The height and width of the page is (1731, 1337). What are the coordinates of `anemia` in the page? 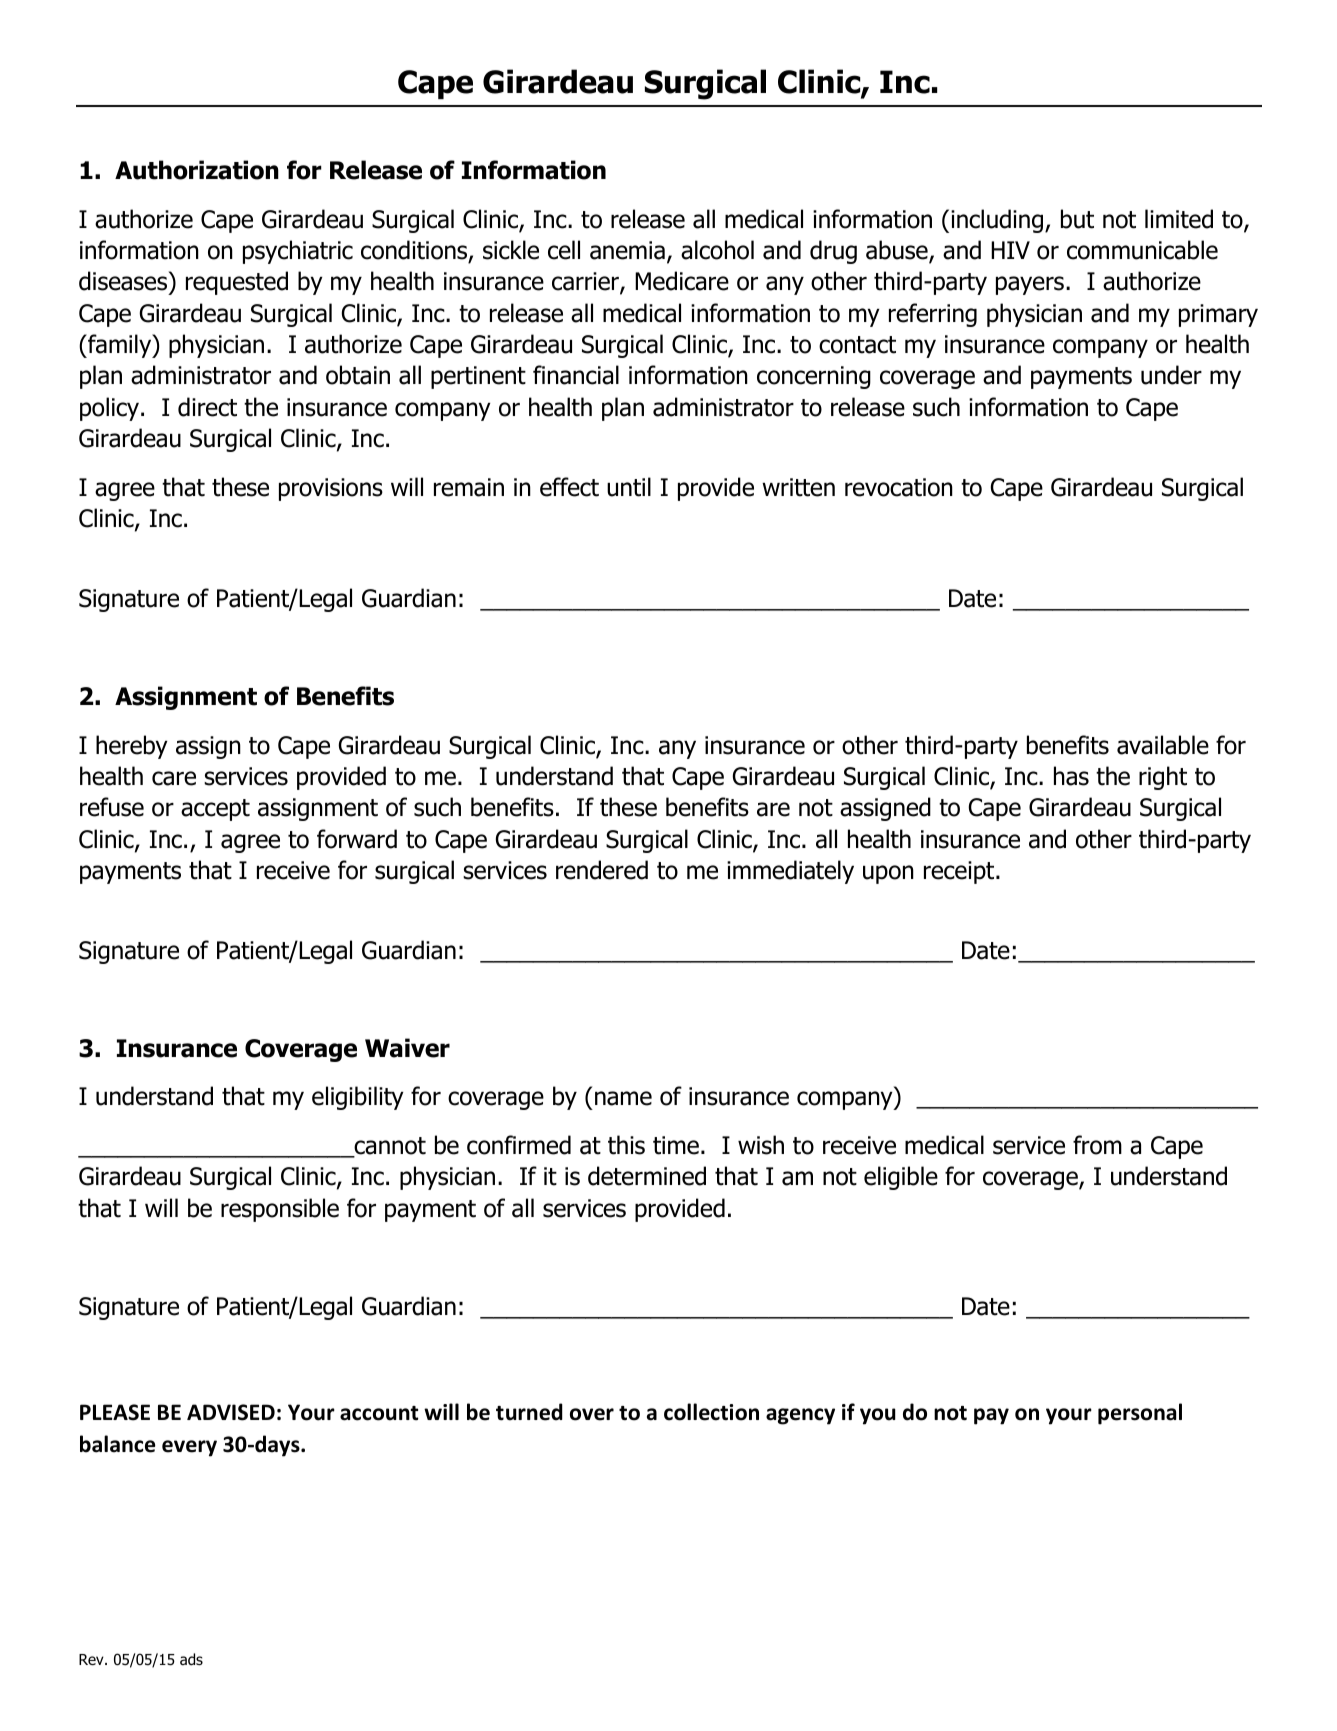 It's located at (627, 250).
